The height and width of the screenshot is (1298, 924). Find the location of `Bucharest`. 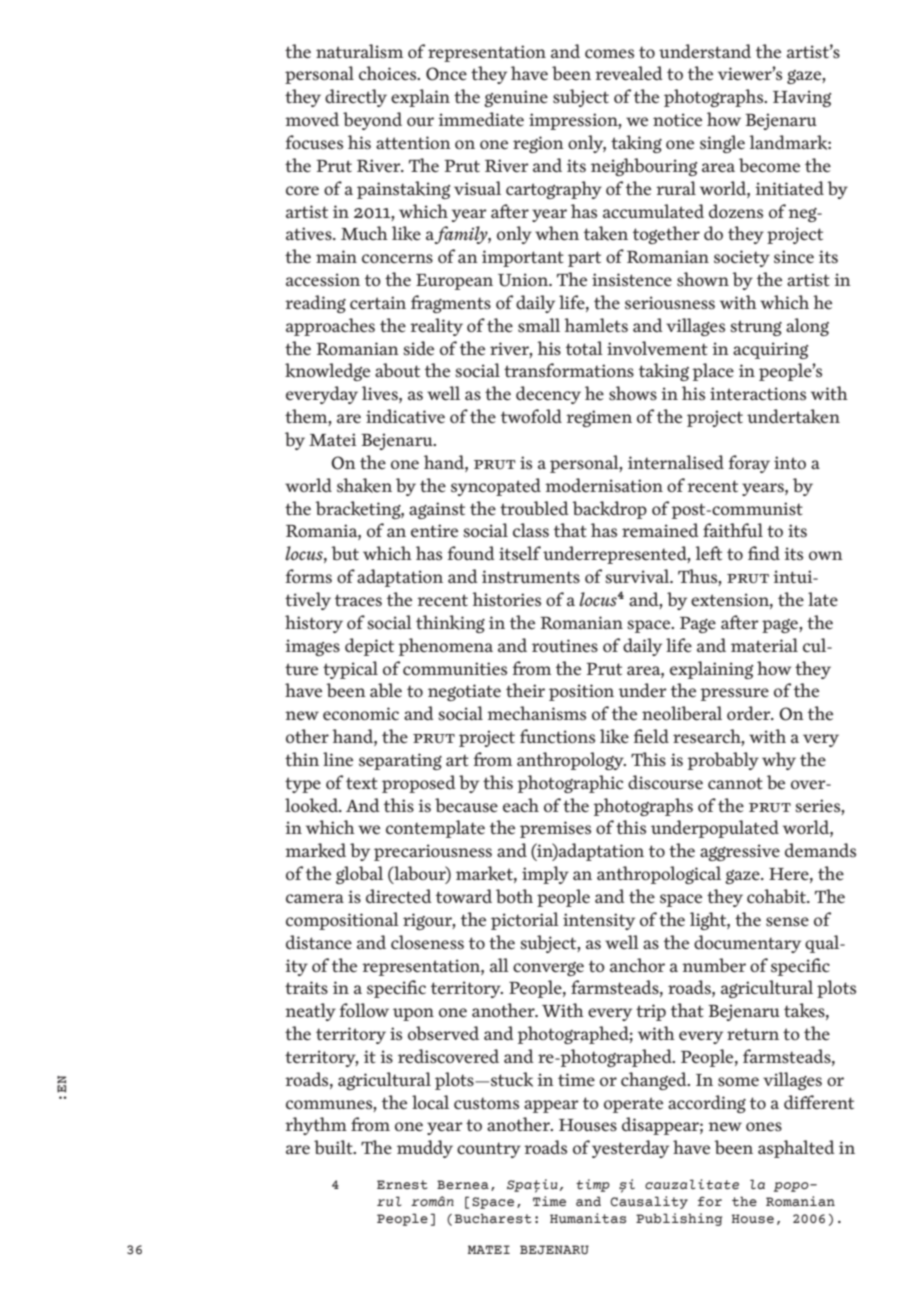

Bucharest is located at coordinates (493, 1218).
